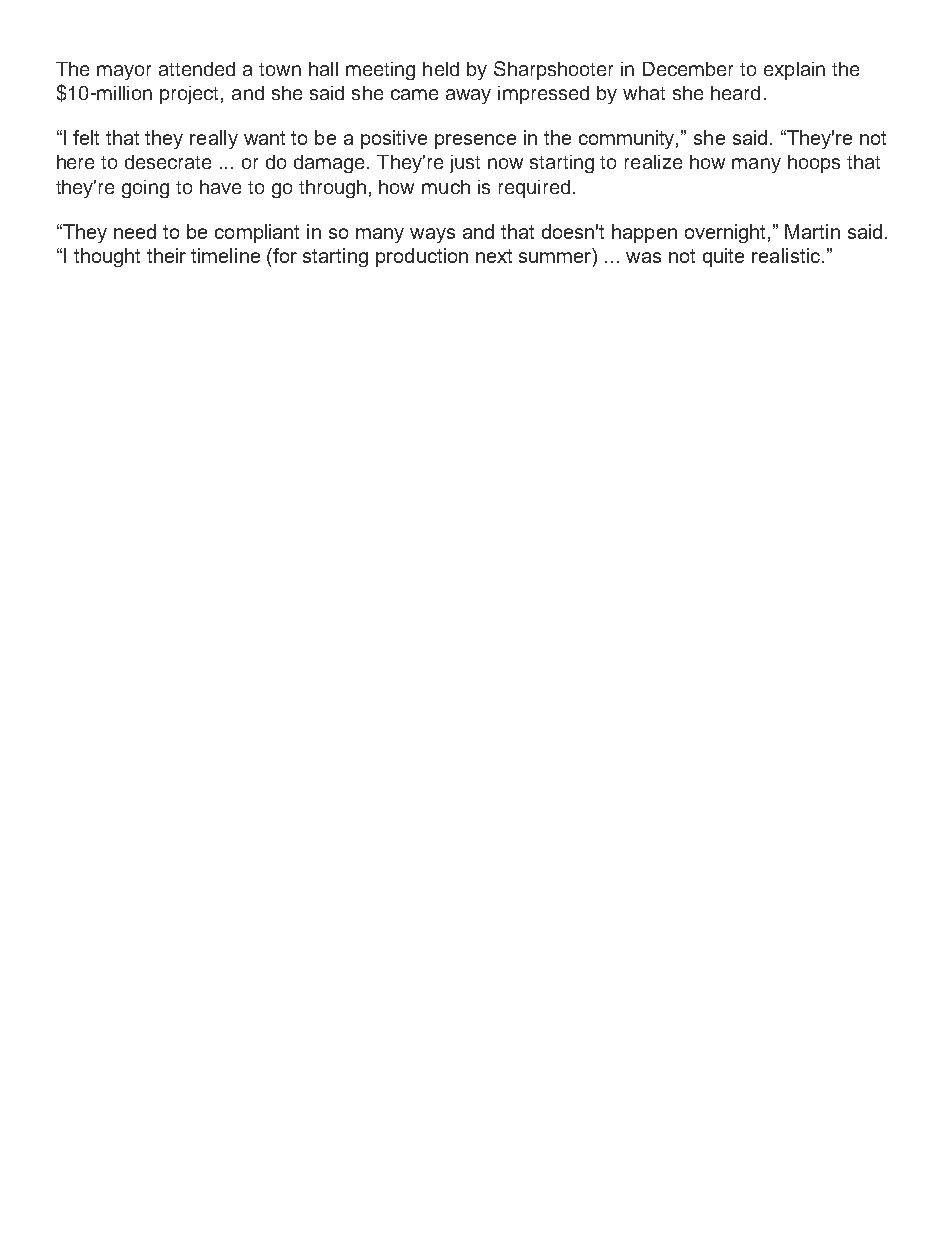 The image size is (952, 1233). Describe the element at coordinates (441, 69) in the screenshot. I see `held` at that location.
